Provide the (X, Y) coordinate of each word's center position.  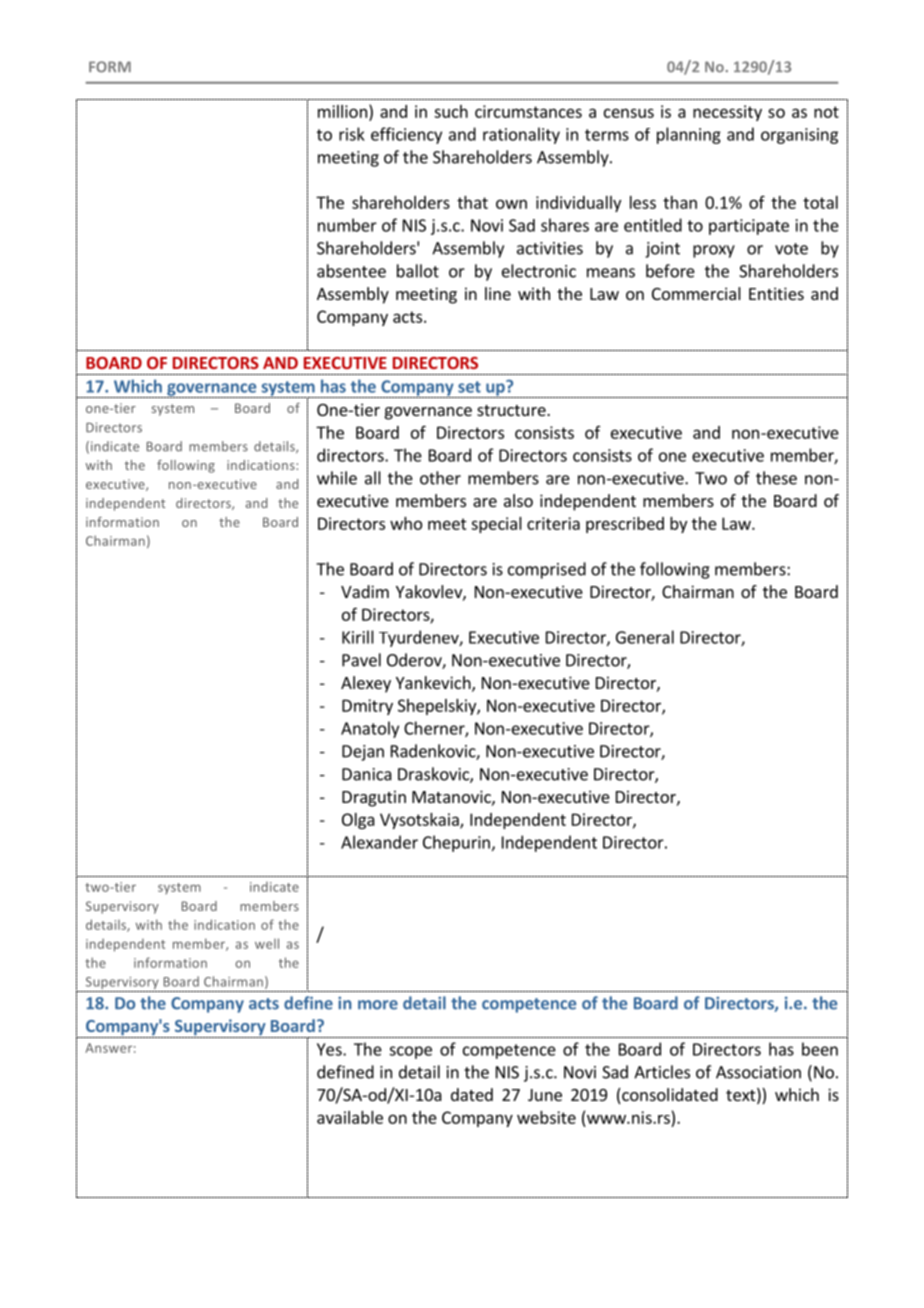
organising (799, 136)
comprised (547, 570)
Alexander (379, 842)
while (337, 478)
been (820, 1049)
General (645, 637)
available (350, 1117)
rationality (521, 135)
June (545, 1095)
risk (352, 134)
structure (512, 410)
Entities (776, 293)
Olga (358, 821)
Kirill (358, 637)
